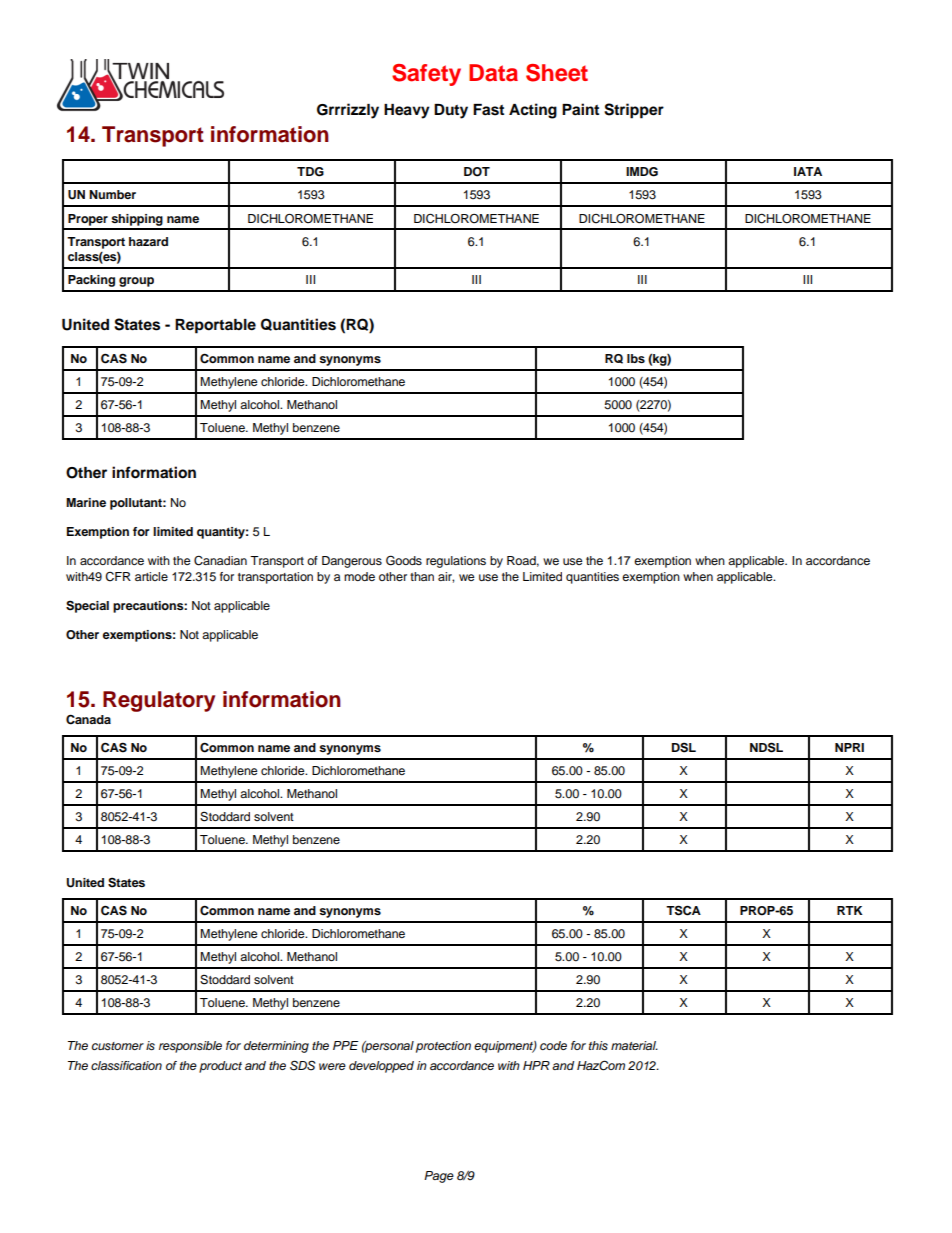  What do you see at coordinates (451, 111) in the document?
I see `Duty` at bounding box center [451, 111].
